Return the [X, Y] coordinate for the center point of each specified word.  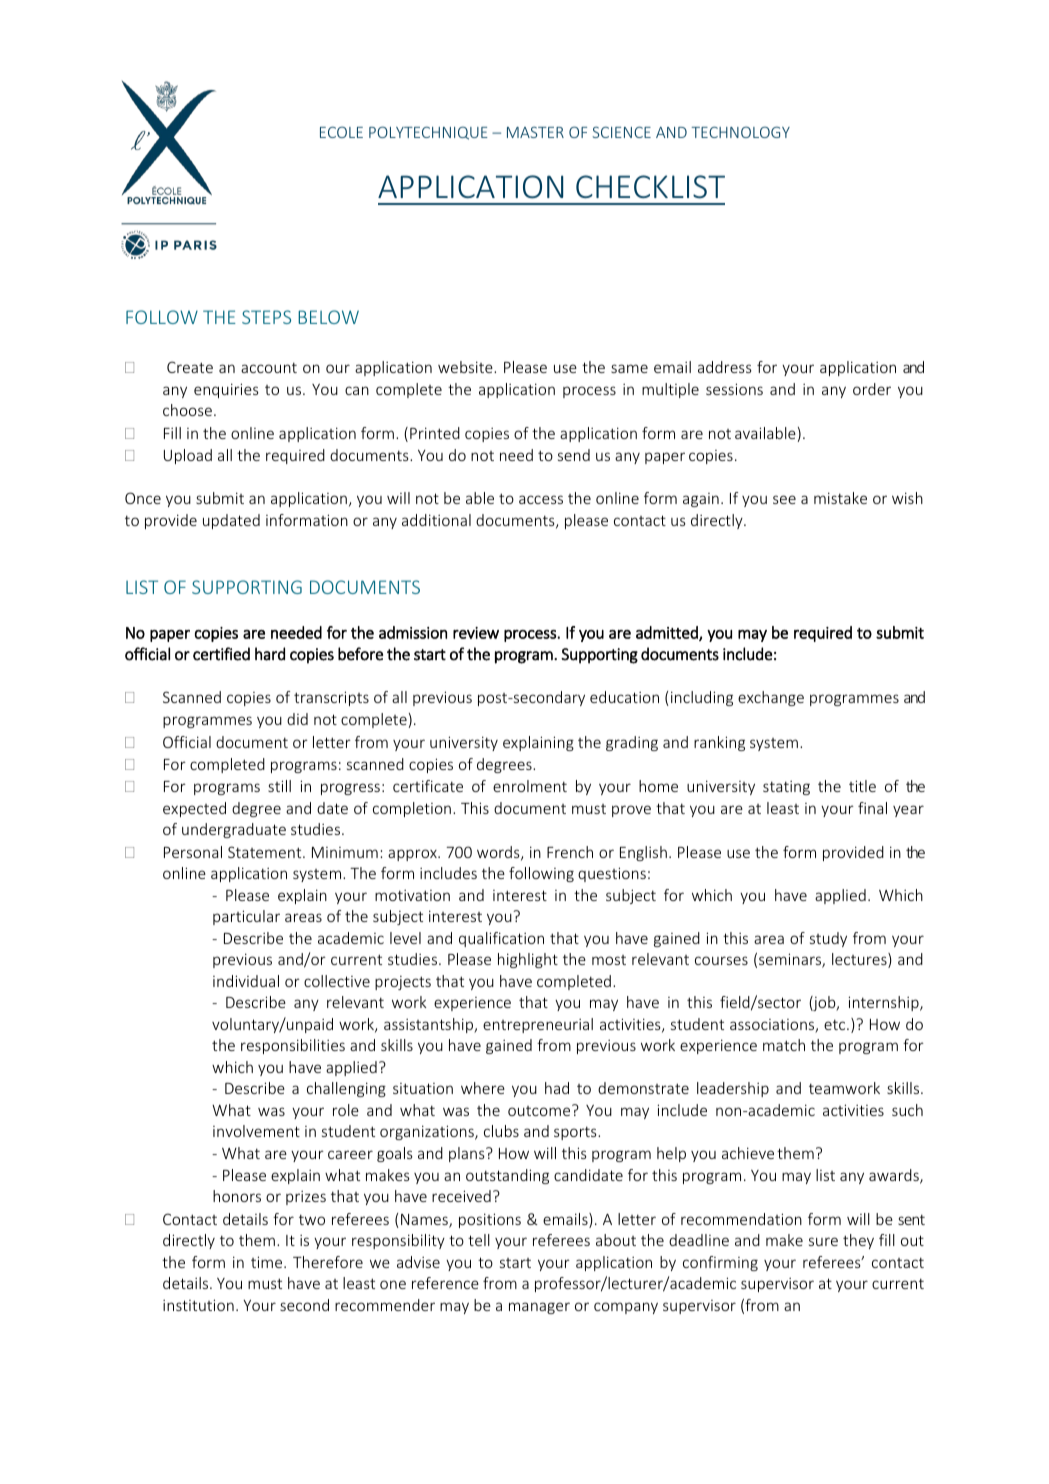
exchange [771, 698]
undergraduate [234, 830]
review [476, 633]
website [466, 367]
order [872, 389]
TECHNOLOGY [740, 132]
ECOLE [341, 132]
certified [221, 654]
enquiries [226, 390]
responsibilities [293, 1046]
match [784, 1045]
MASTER [535, 132]
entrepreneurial [538, 1025]
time [268, 1262]
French [570, 852]
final [872, 808]
